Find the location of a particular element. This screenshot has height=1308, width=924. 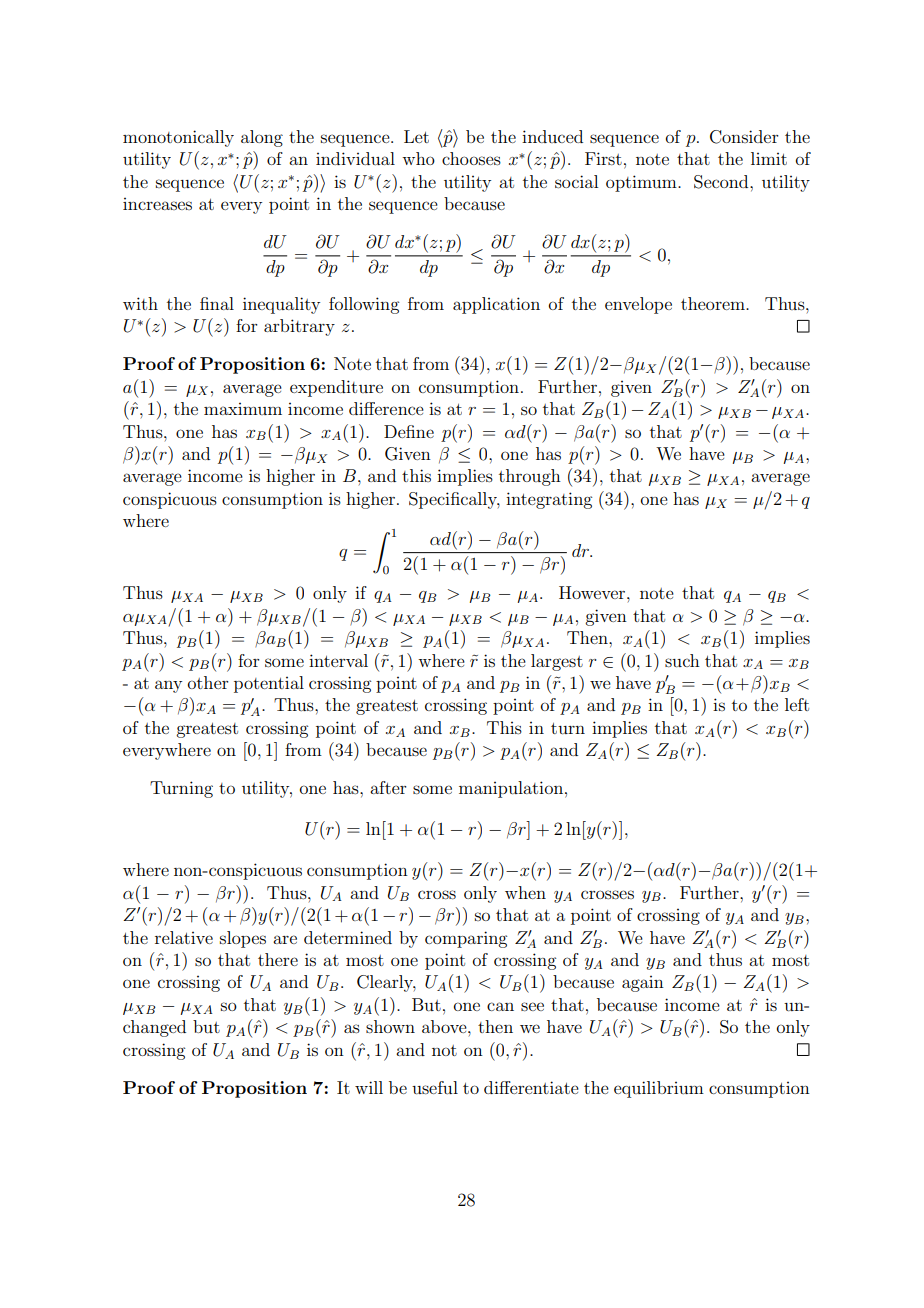

when is located at coordinates (525, 892).
